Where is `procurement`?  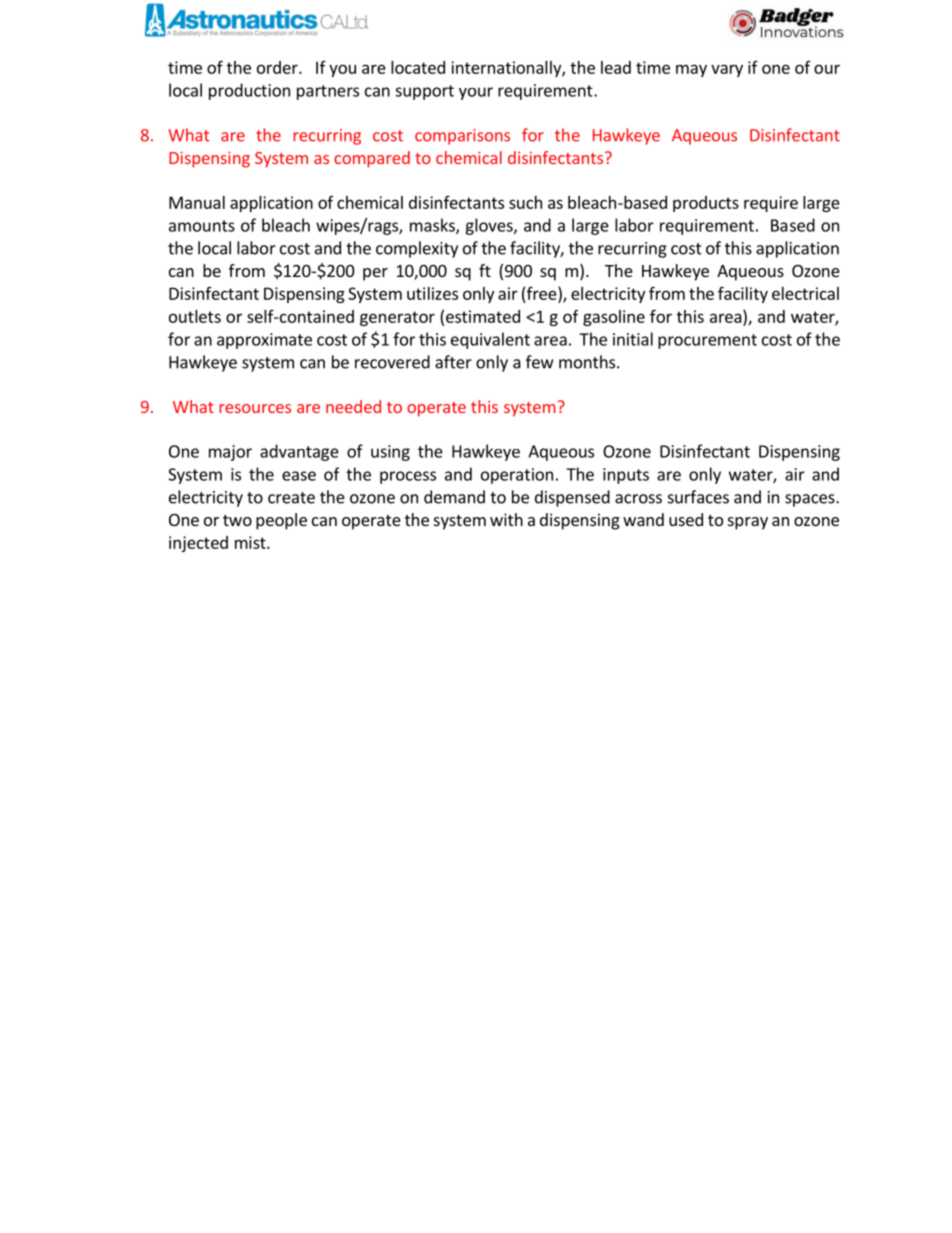 procurement is located at coordinates (707, 341).
